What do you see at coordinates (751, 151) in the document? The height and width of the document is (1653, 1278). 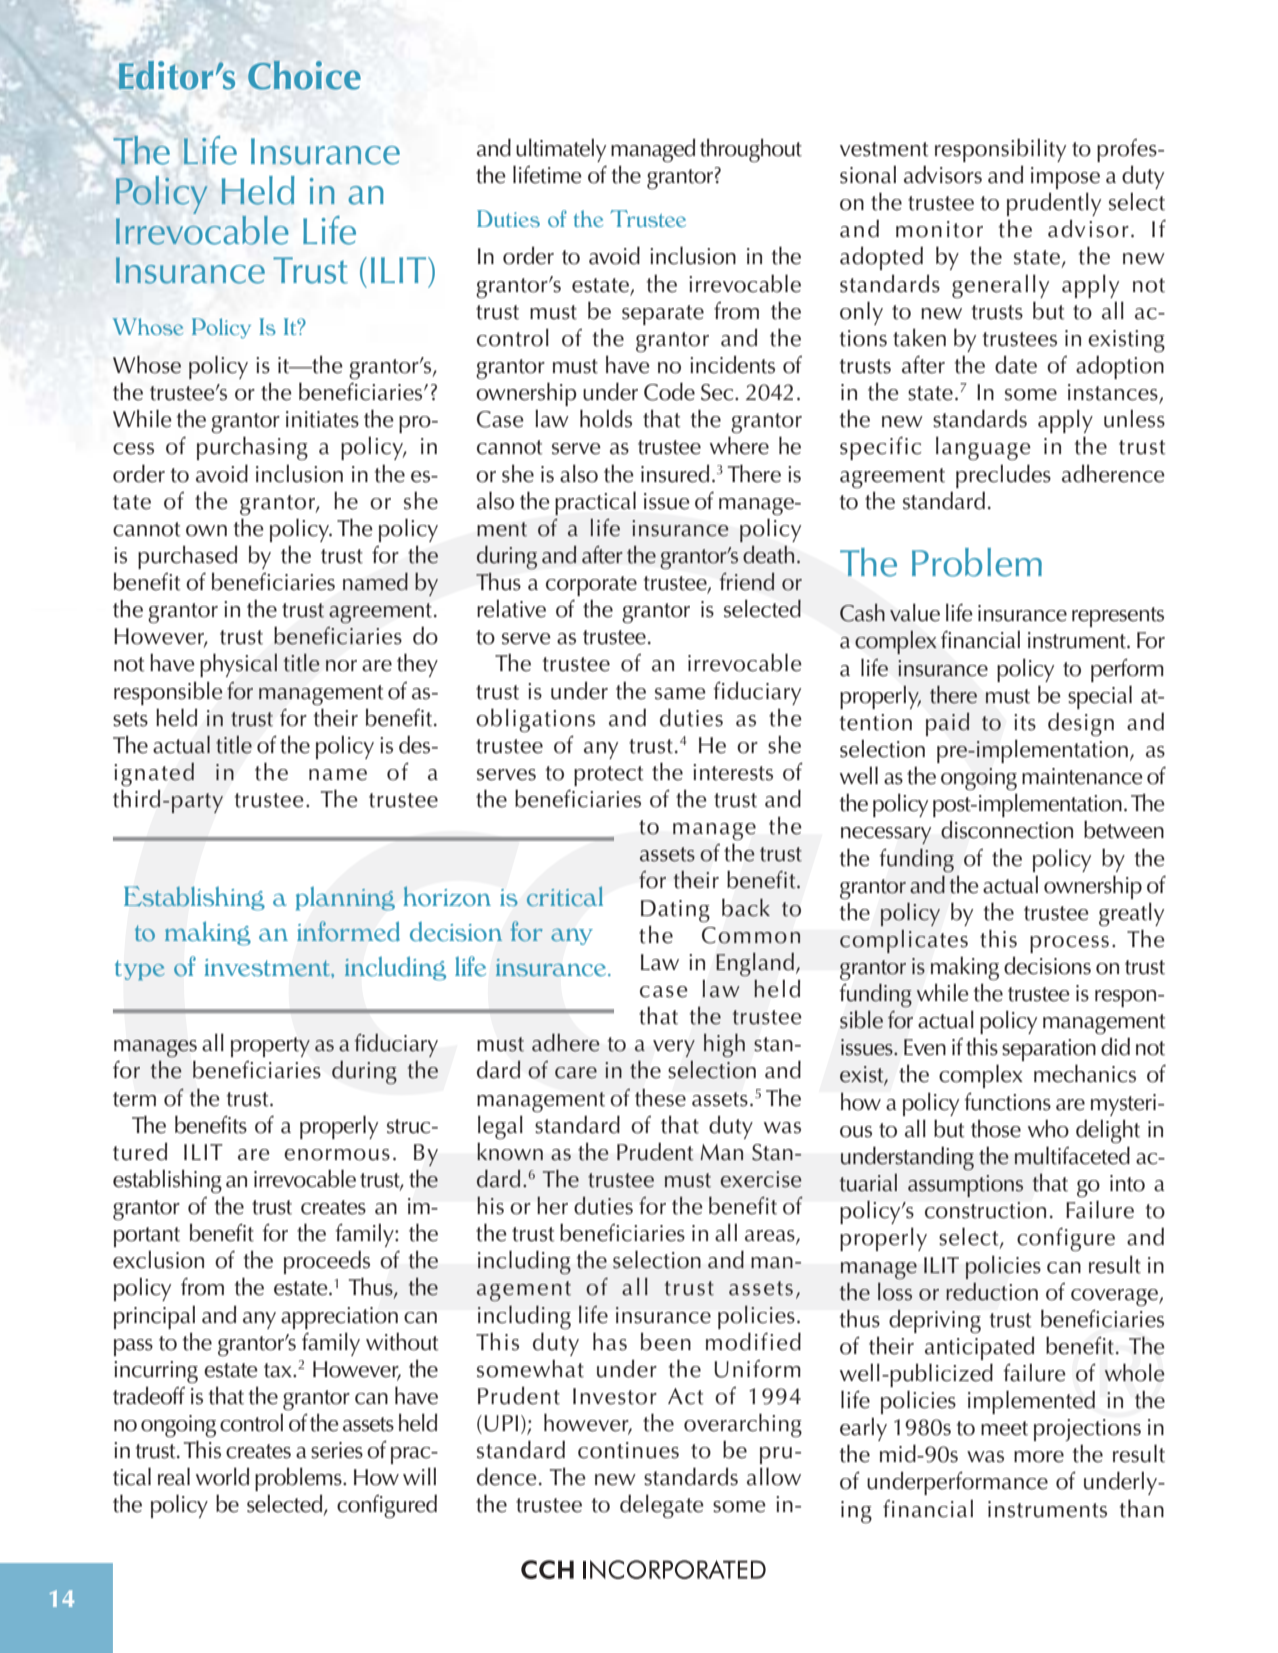 I see `throughout` at bounding box center [751, 151].
